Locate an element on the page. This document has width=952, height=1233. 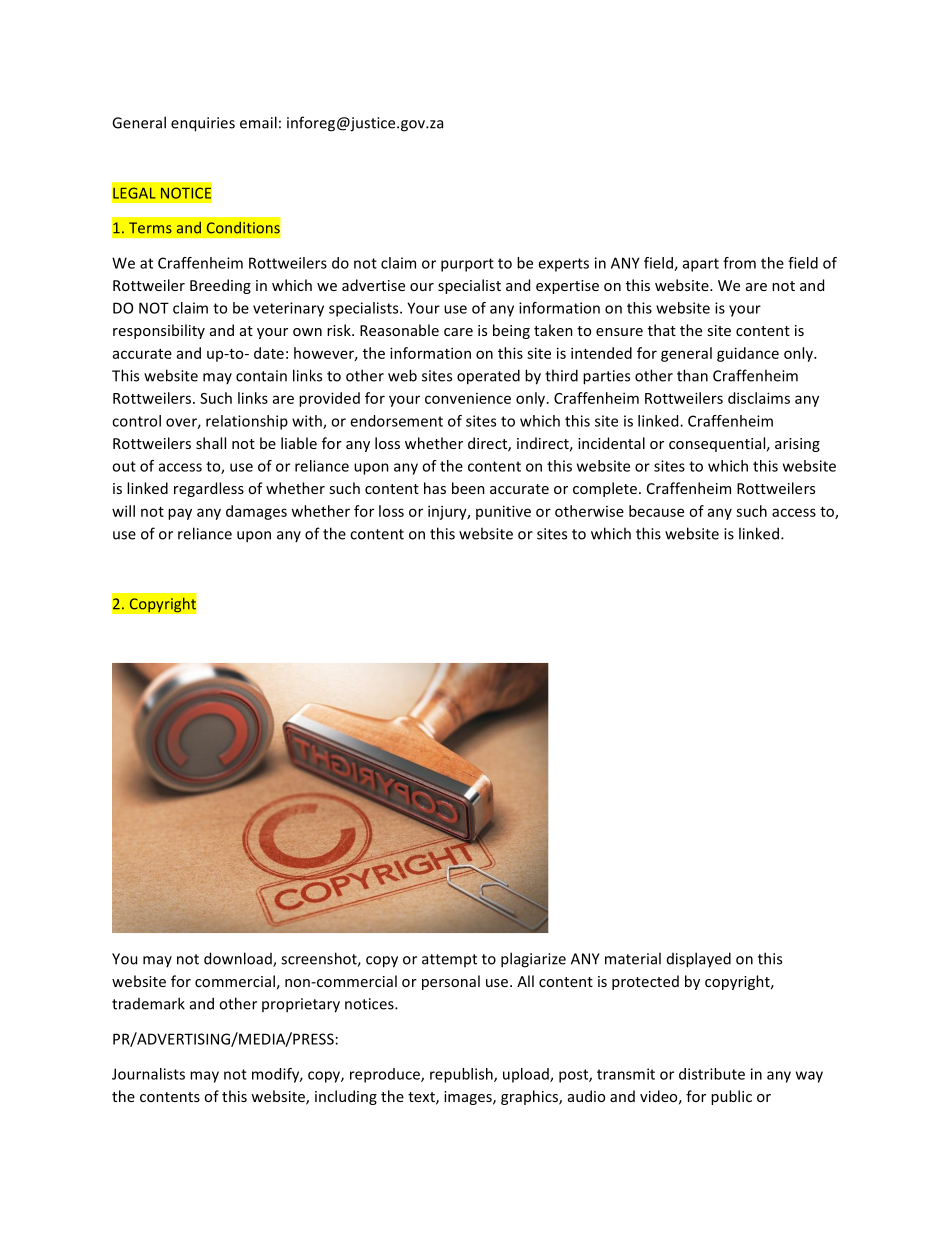
shall is located at coordinates (211, 443).
